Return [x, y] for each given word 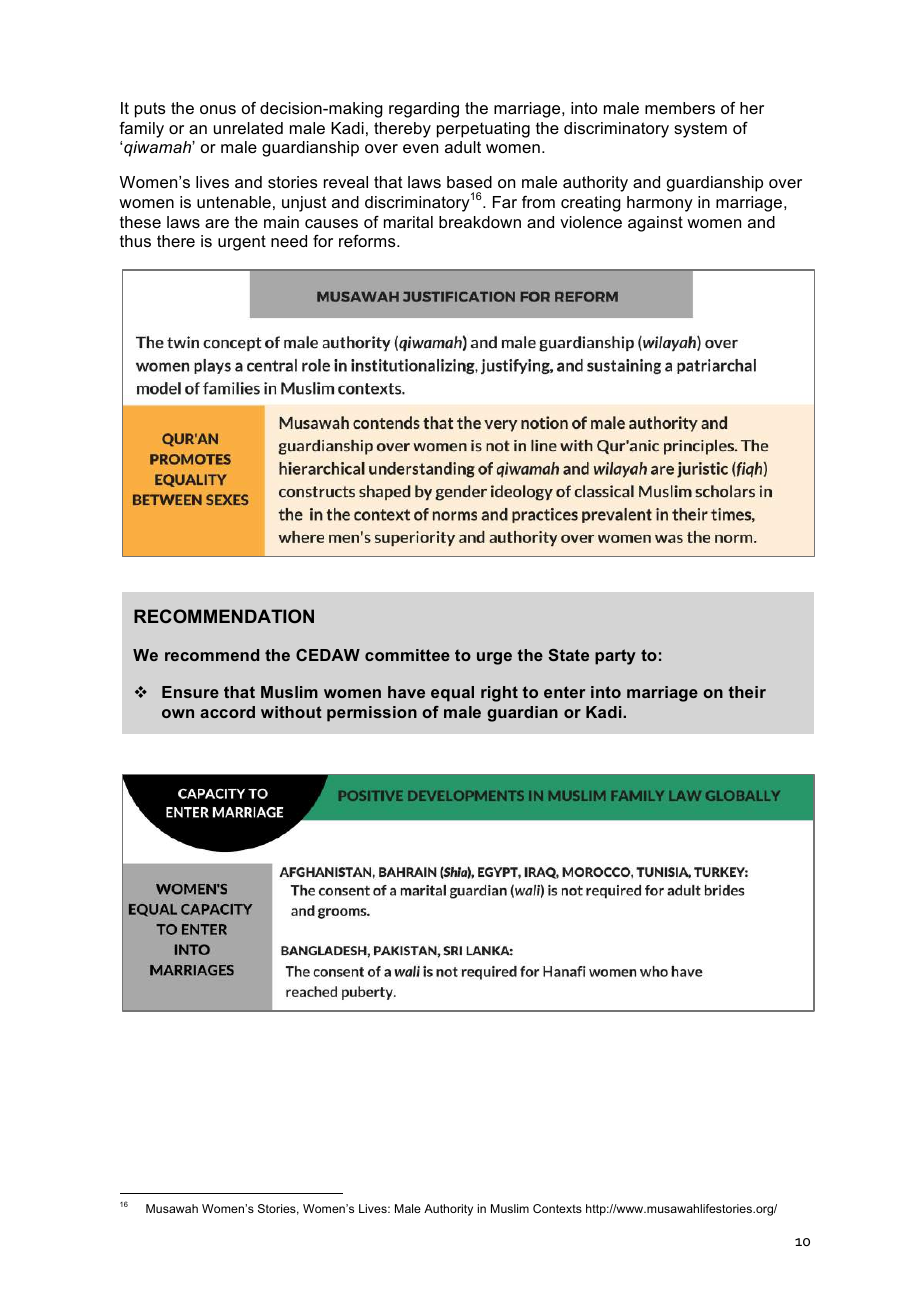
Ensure [190, 692]
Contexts [557, 1208]
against [655, 224]
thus [135, 241]
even [420, 148]
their [747, 692]
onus [218, 109]
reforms [368, 241]
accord [227, 712]
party [615, 657]
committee [407, 655]
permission [372, 714]
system [700, 130]
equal [452, 694]
